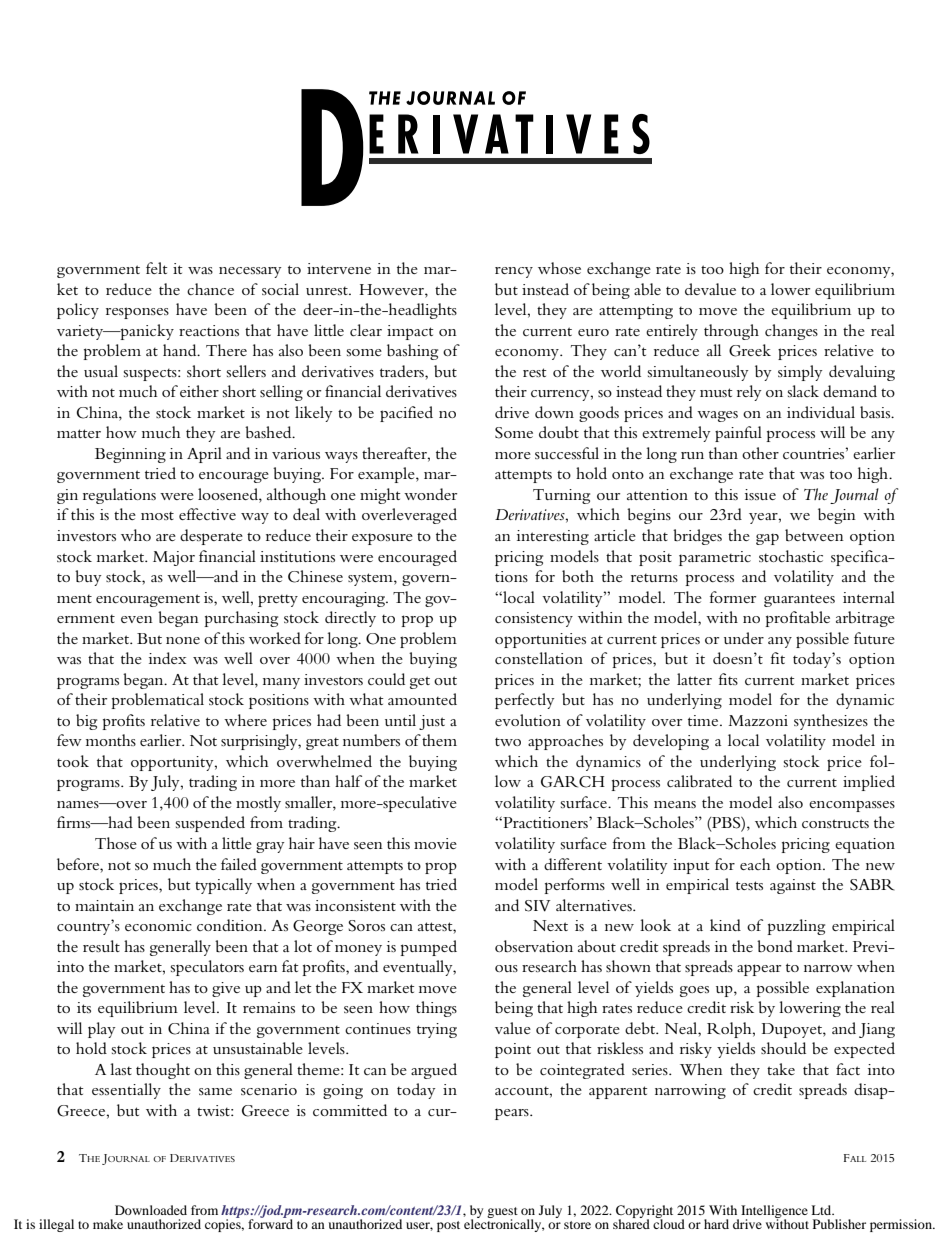  I want to click on two, so click(508, 742).
